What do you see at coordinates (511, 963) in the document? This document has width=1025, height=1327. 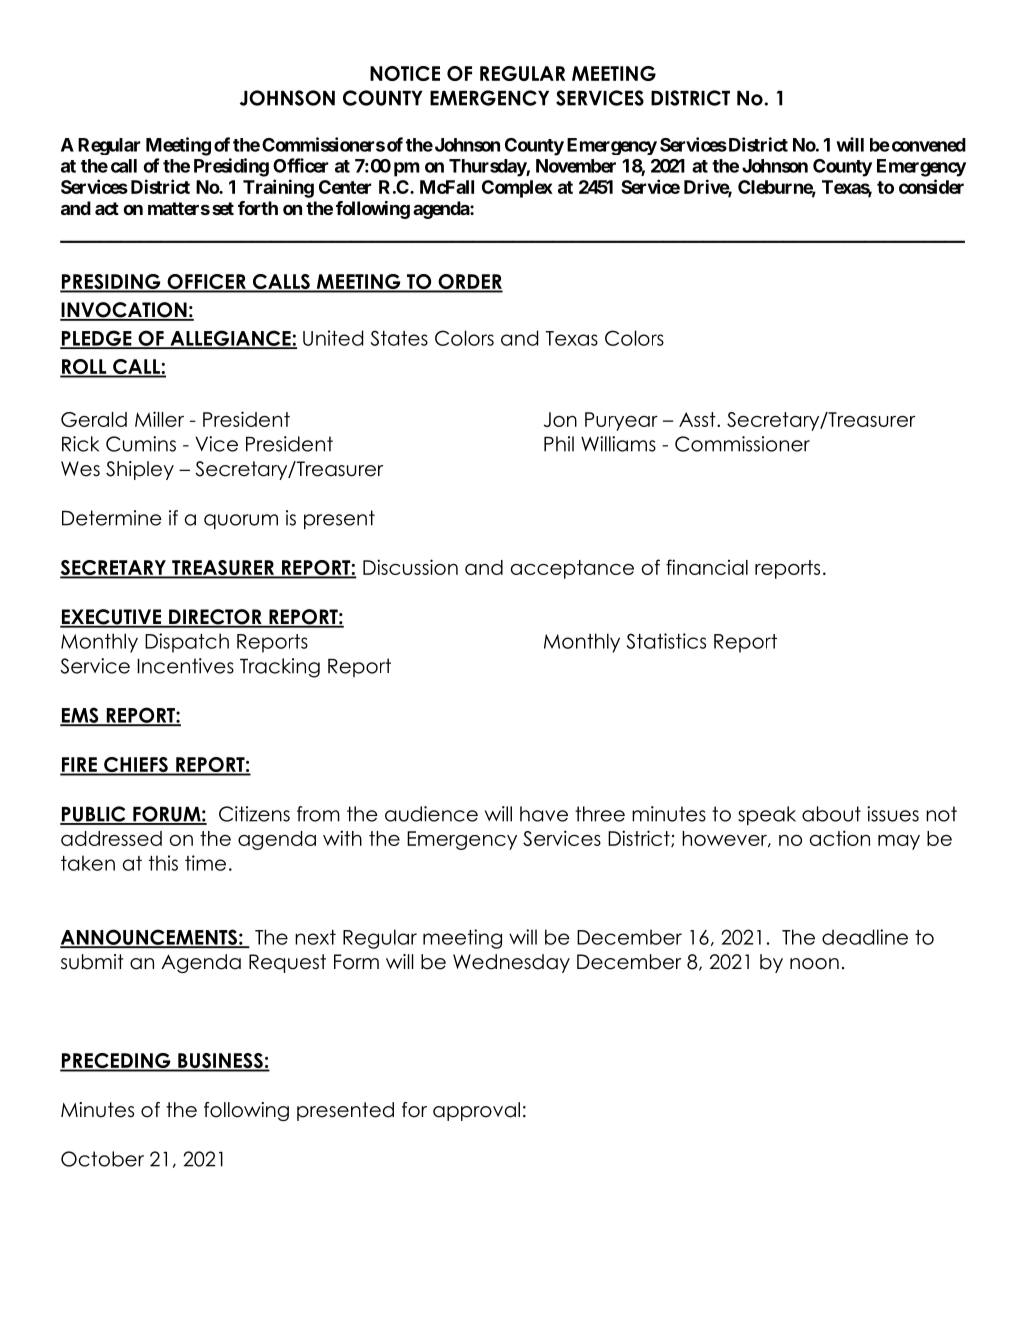 I see `Wednesday` at bounding box center [511, 963].
